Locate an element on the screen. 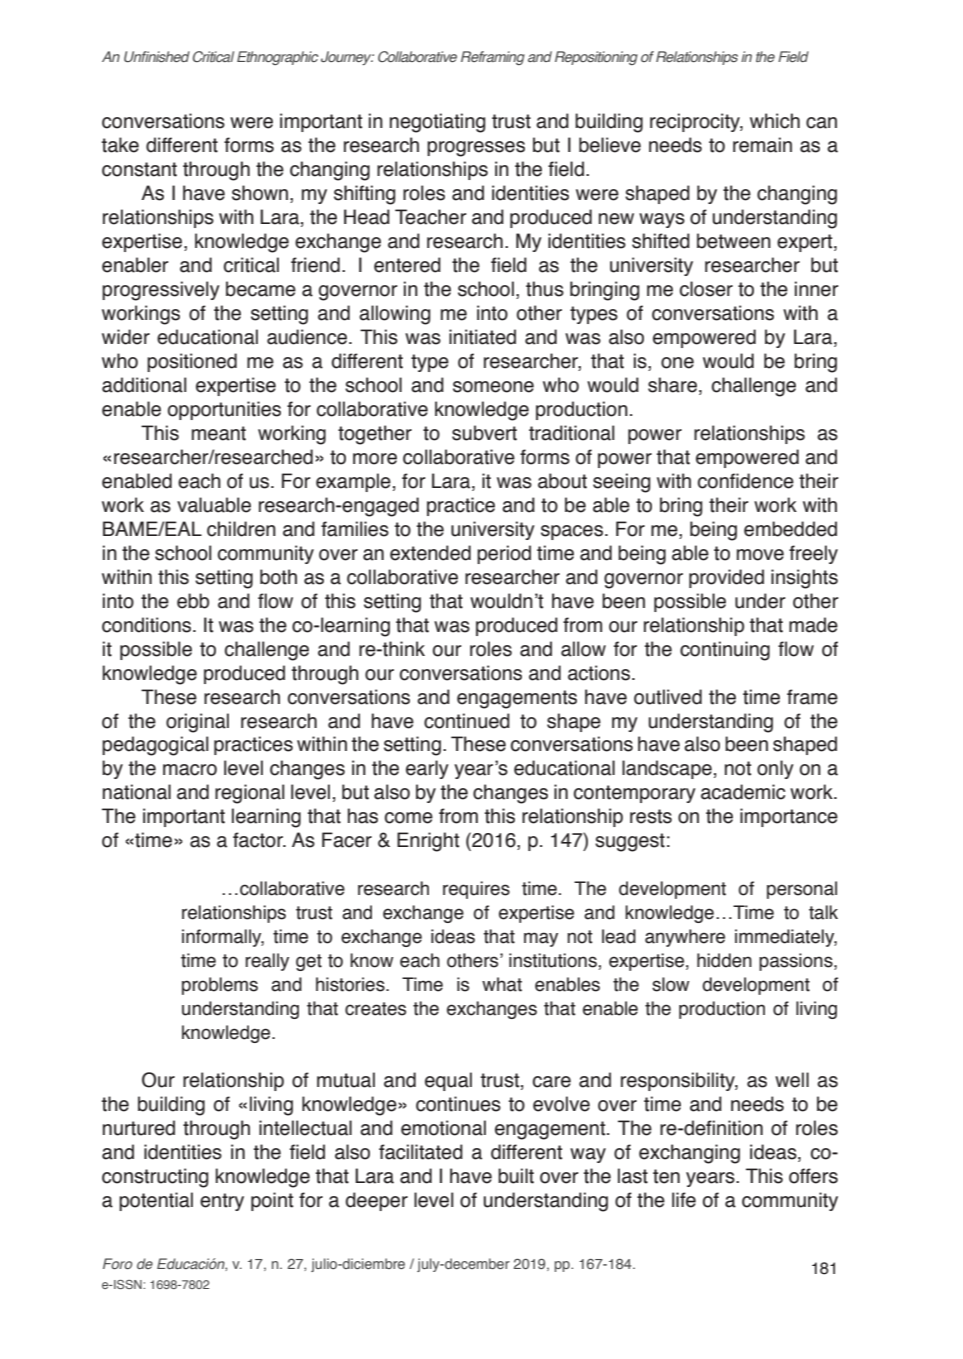 The width and height of the screenshot is (963, 1359). academic is located at coordinates (743, 792).
